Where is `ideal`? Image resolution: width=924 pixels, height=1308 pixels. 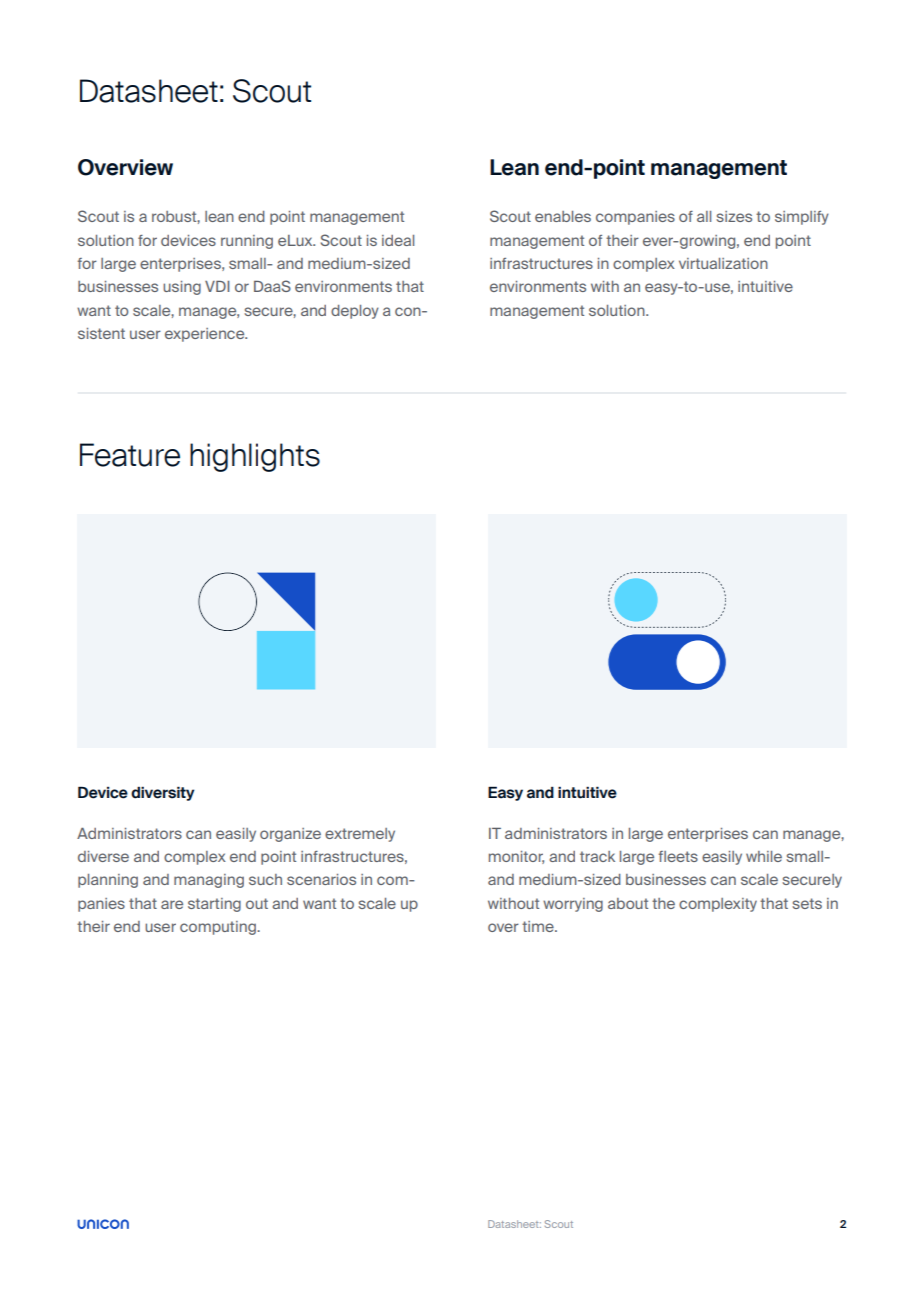 ideal is located at coordinates (398, 240).
